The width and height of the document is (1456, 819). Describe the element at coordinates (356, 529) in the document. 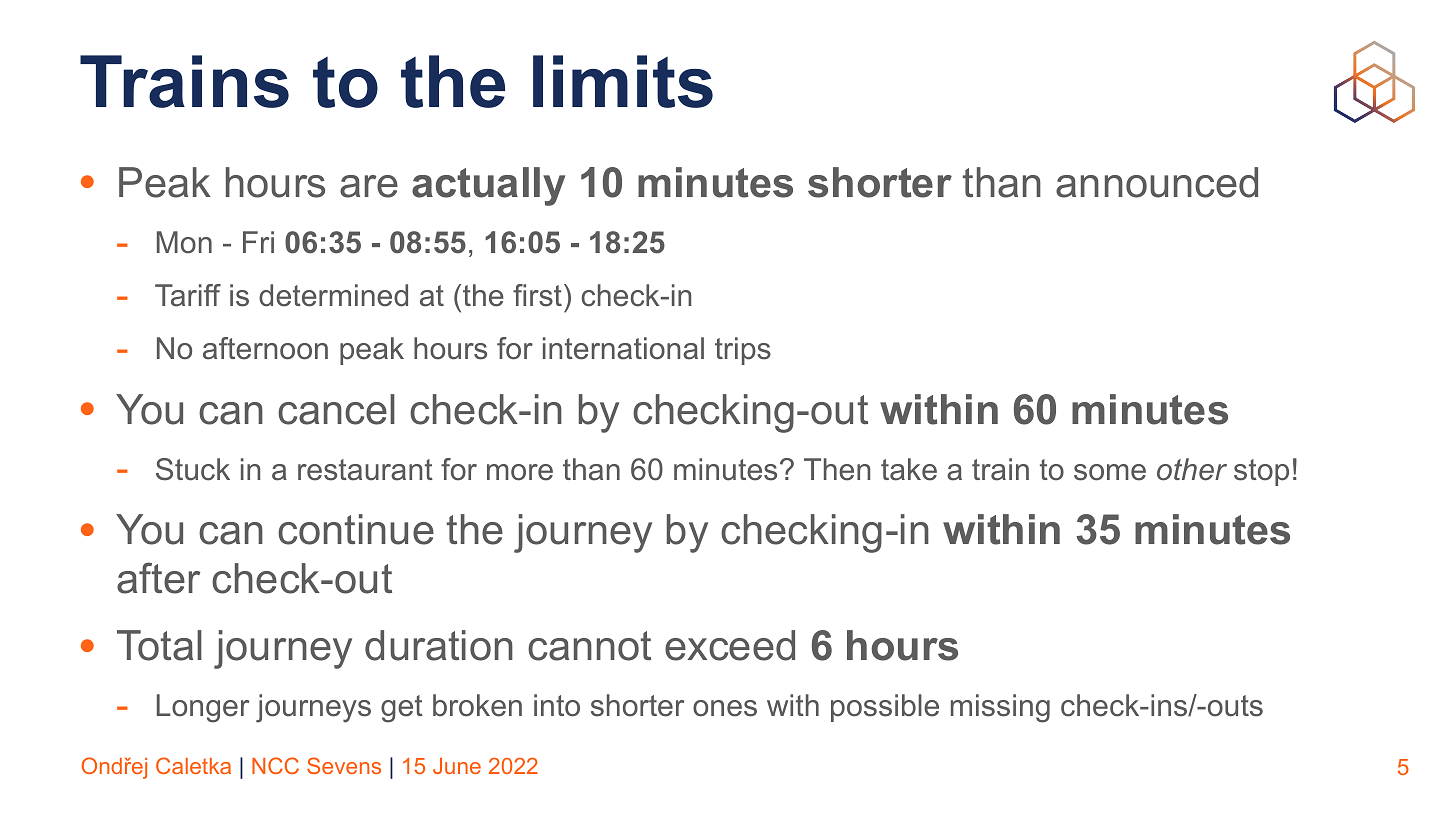

I see `continue` at that location.
